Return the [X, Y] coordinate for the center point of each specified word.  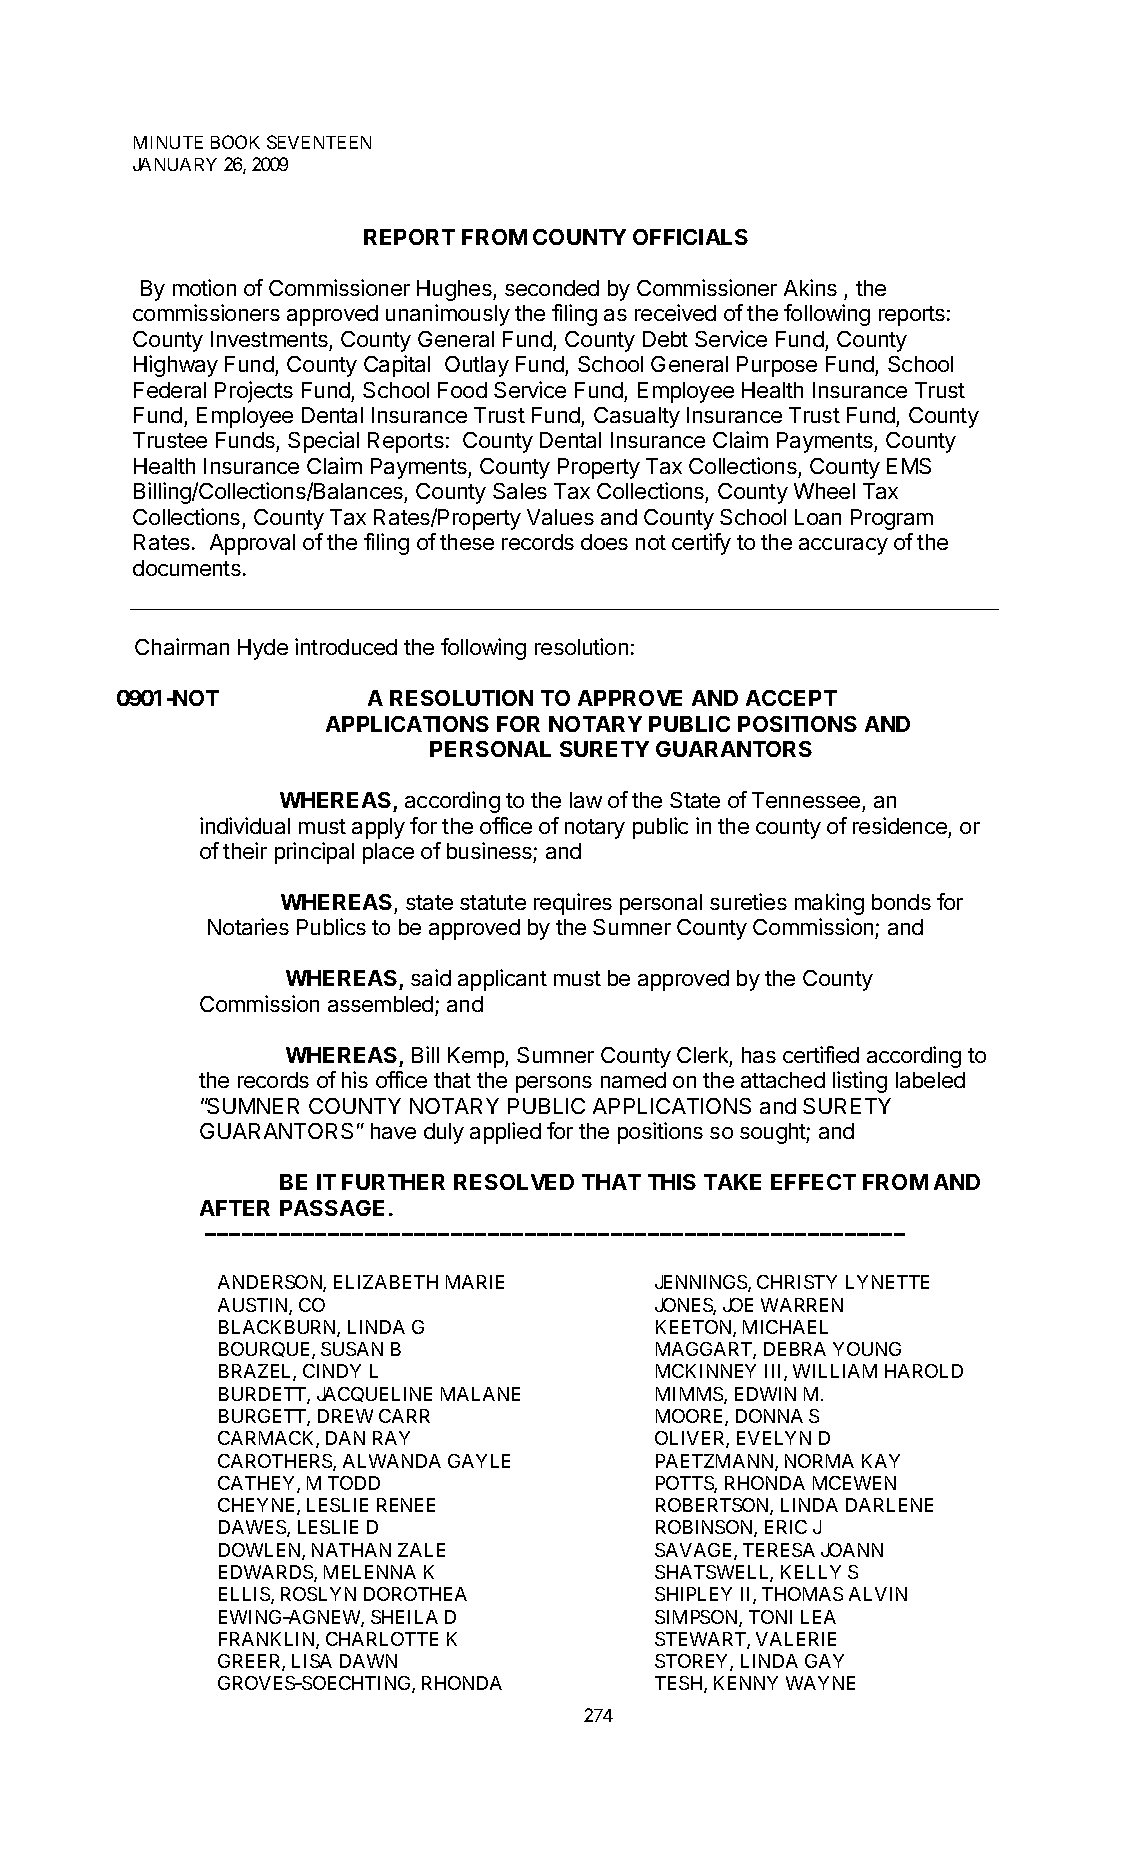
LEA [818, 1617]
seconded [552, 288]
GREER [250, 1662]
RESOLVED [514, 1182]
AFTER [235, 1208]
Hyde [263, 649]
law [586, 800]
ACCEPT [791, 698]
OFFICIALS [690, 237]
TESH [680, 1684]
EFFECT [813, 1182]
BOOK [235, 142]
